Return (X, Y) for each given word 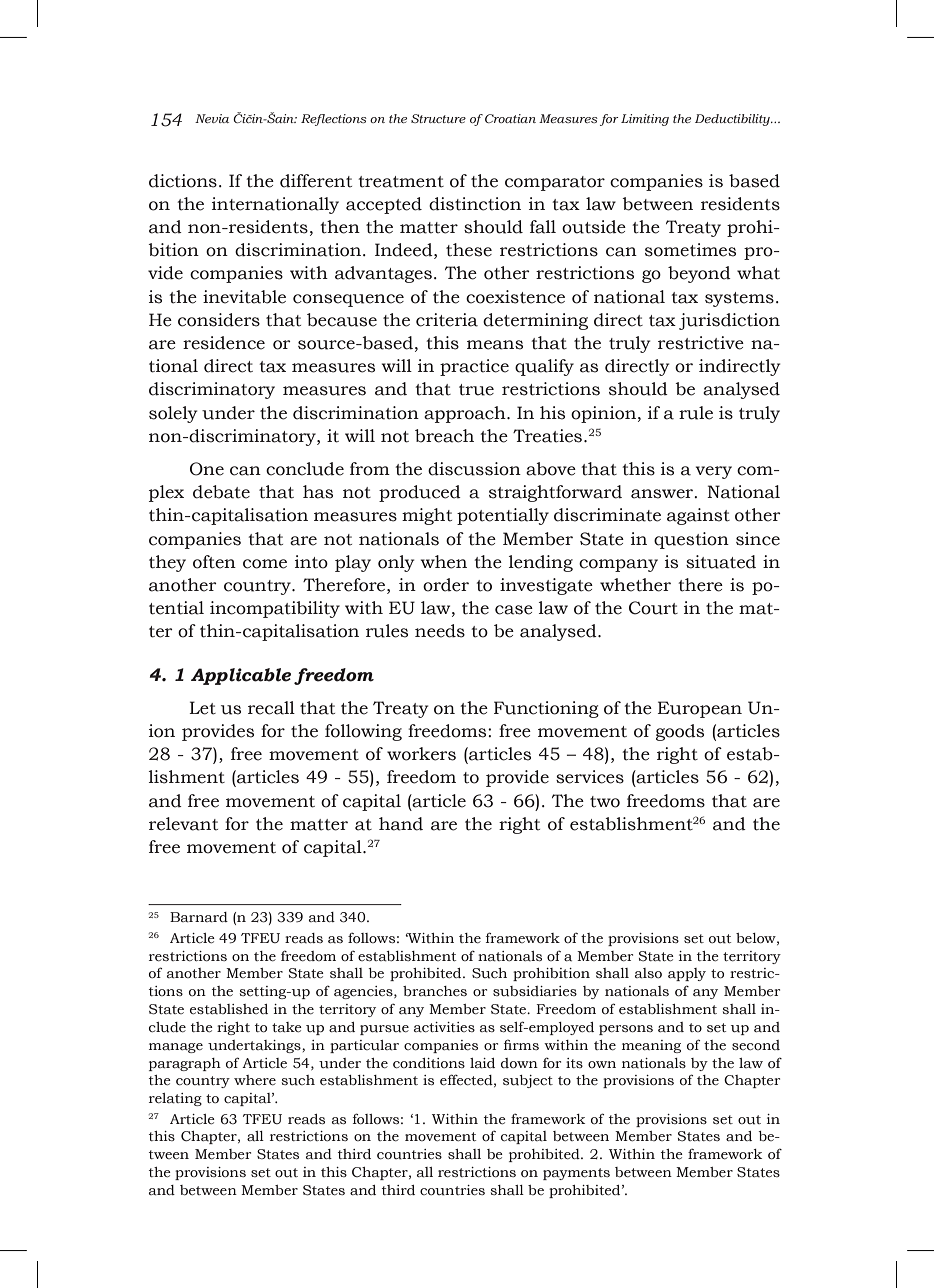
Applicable (241, 676)
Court (653, 608)
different (316, 181)
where (255, 1080)
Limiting (645, 120)
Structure (438, 118)
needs (440, 631)
